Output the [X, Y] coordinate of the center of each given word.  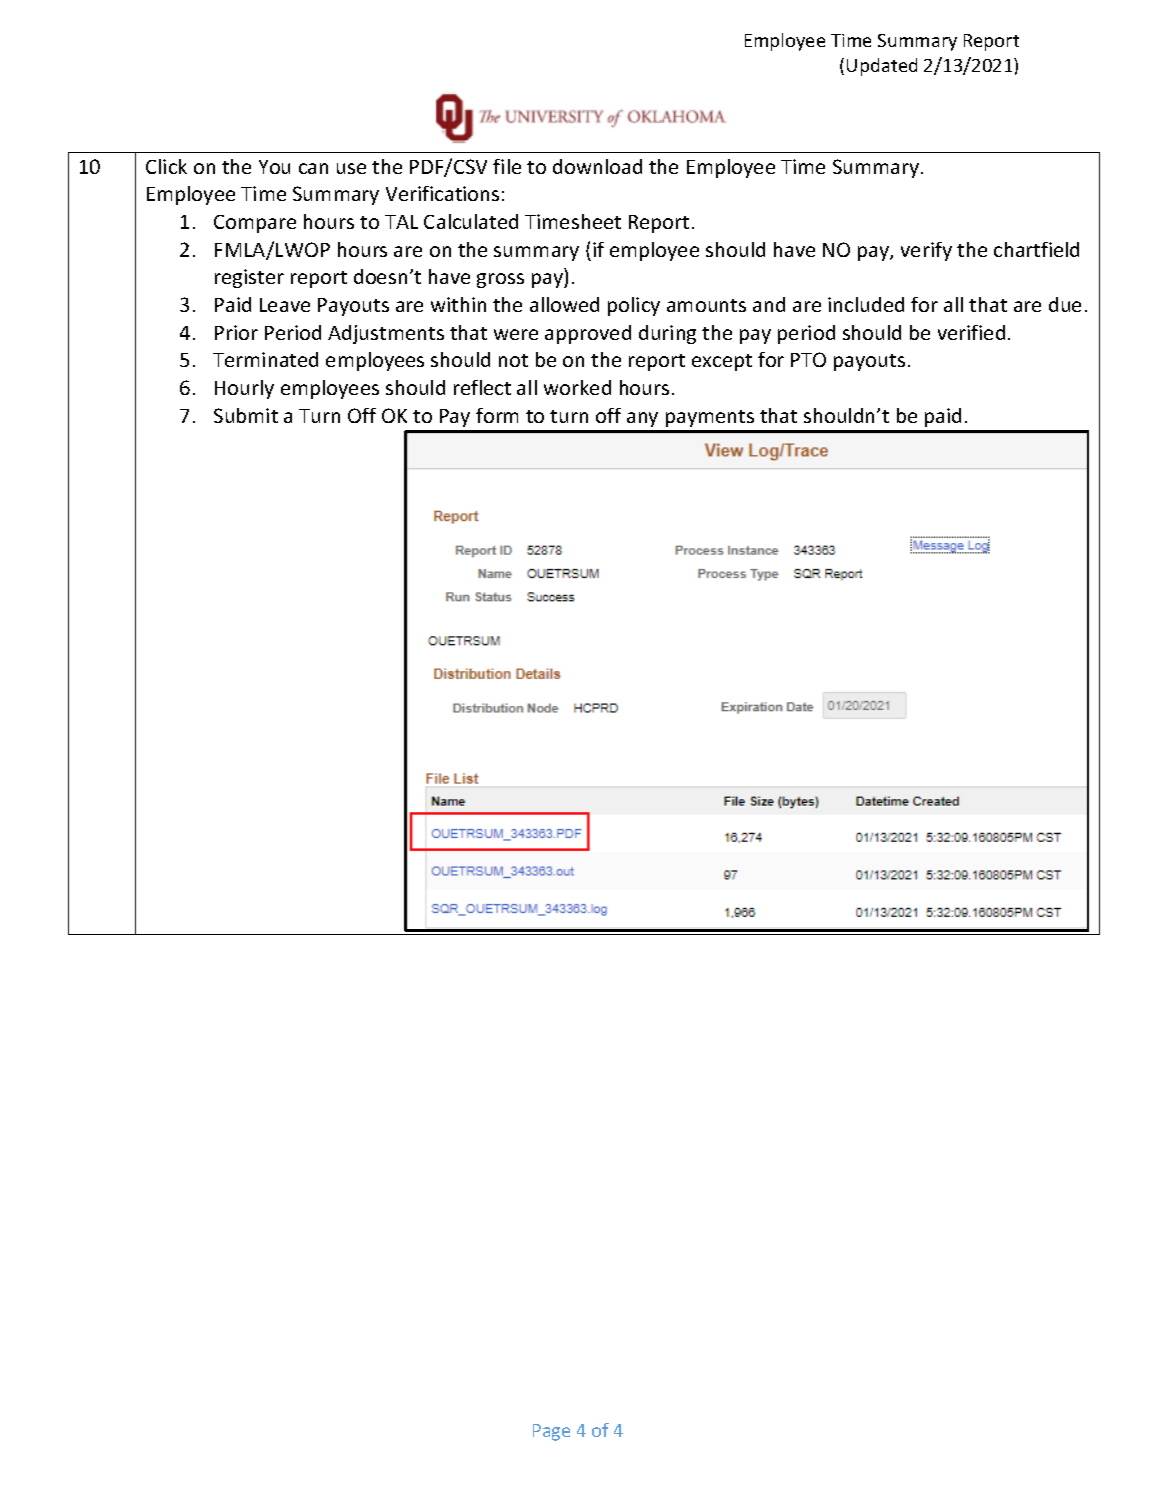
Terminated [265, 359]
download [597, 166]
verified [971, 332]
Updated [882, 67]
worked [577, 387]
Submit [246, 415]
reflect [482, 387]
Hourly [244, 389]
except [722, 362]
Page [551, 1432]
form [497, 415]
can [313, 168]
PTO [808, 359]
